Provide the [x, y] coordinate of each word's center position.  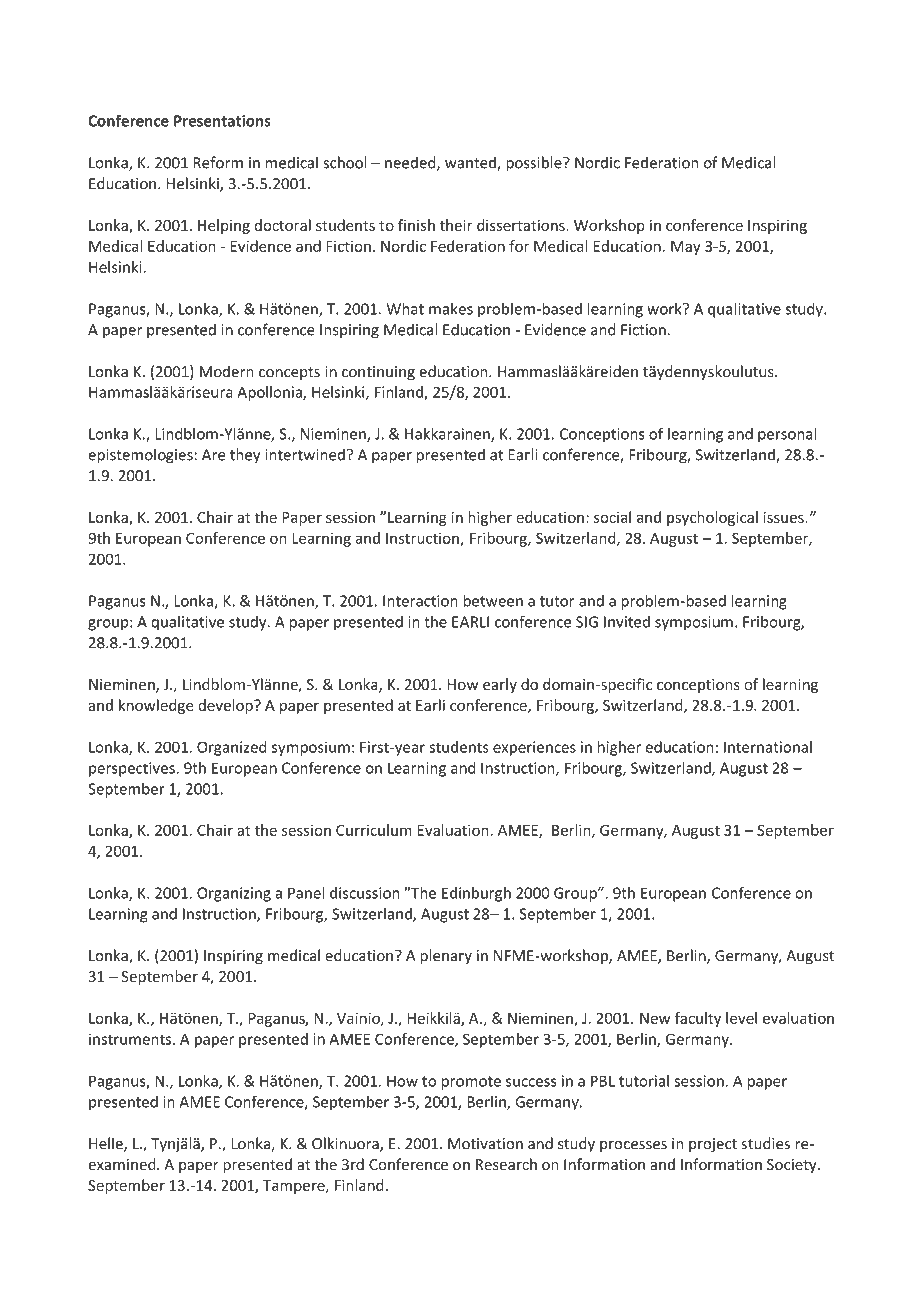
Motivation [485, 1144]
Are [214, 455]
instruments [131, 1039]
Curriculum [374, 830]
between [493, 600]
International [768, 747]
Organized [232, 748]
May [686, 248]
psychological [712, 518]
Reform [218, 162]
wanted [471, 163]
